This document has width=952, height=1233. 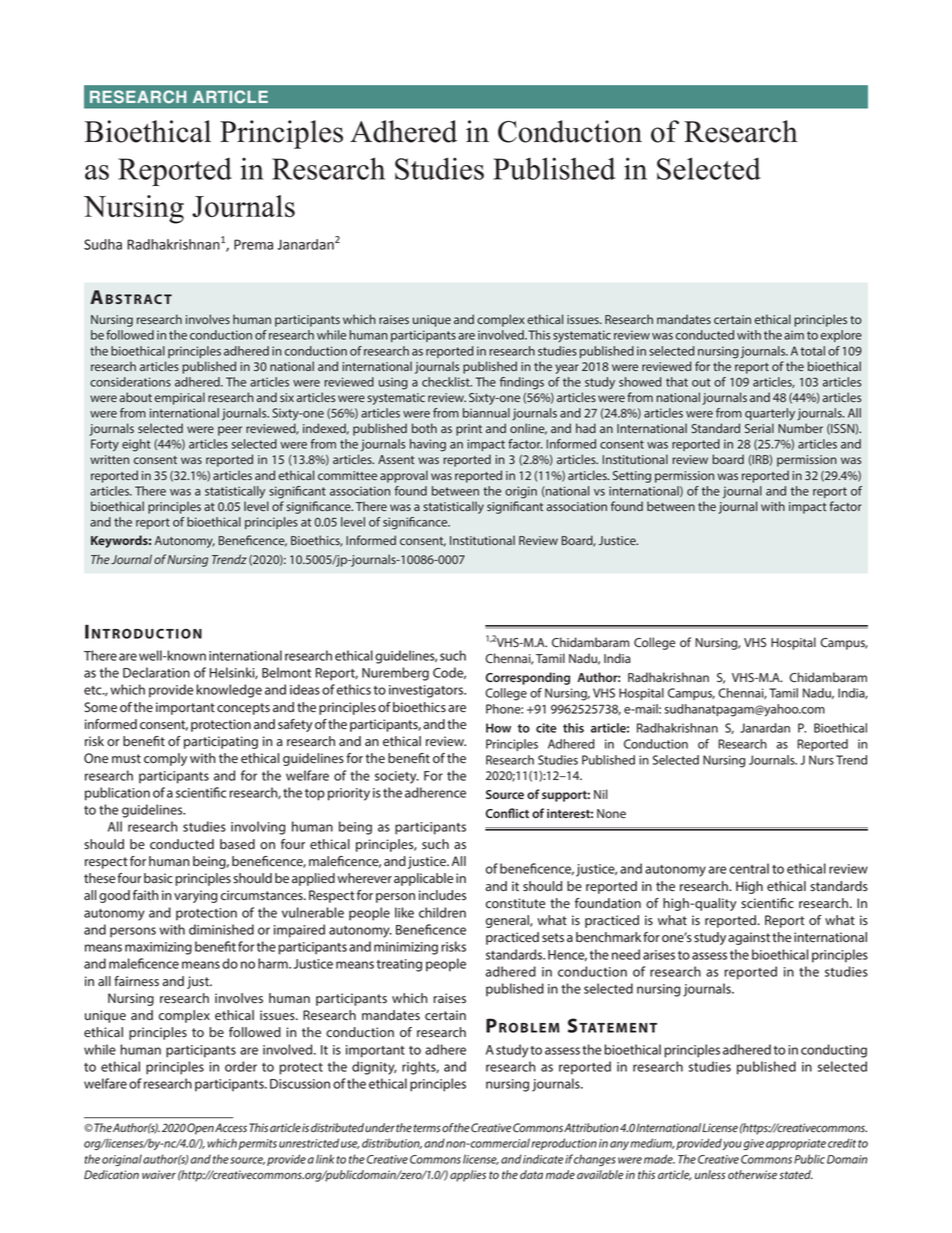 What do you see at coordinates (794, 335) in the document?
I see `aim` at bounding box center [794, 335].
